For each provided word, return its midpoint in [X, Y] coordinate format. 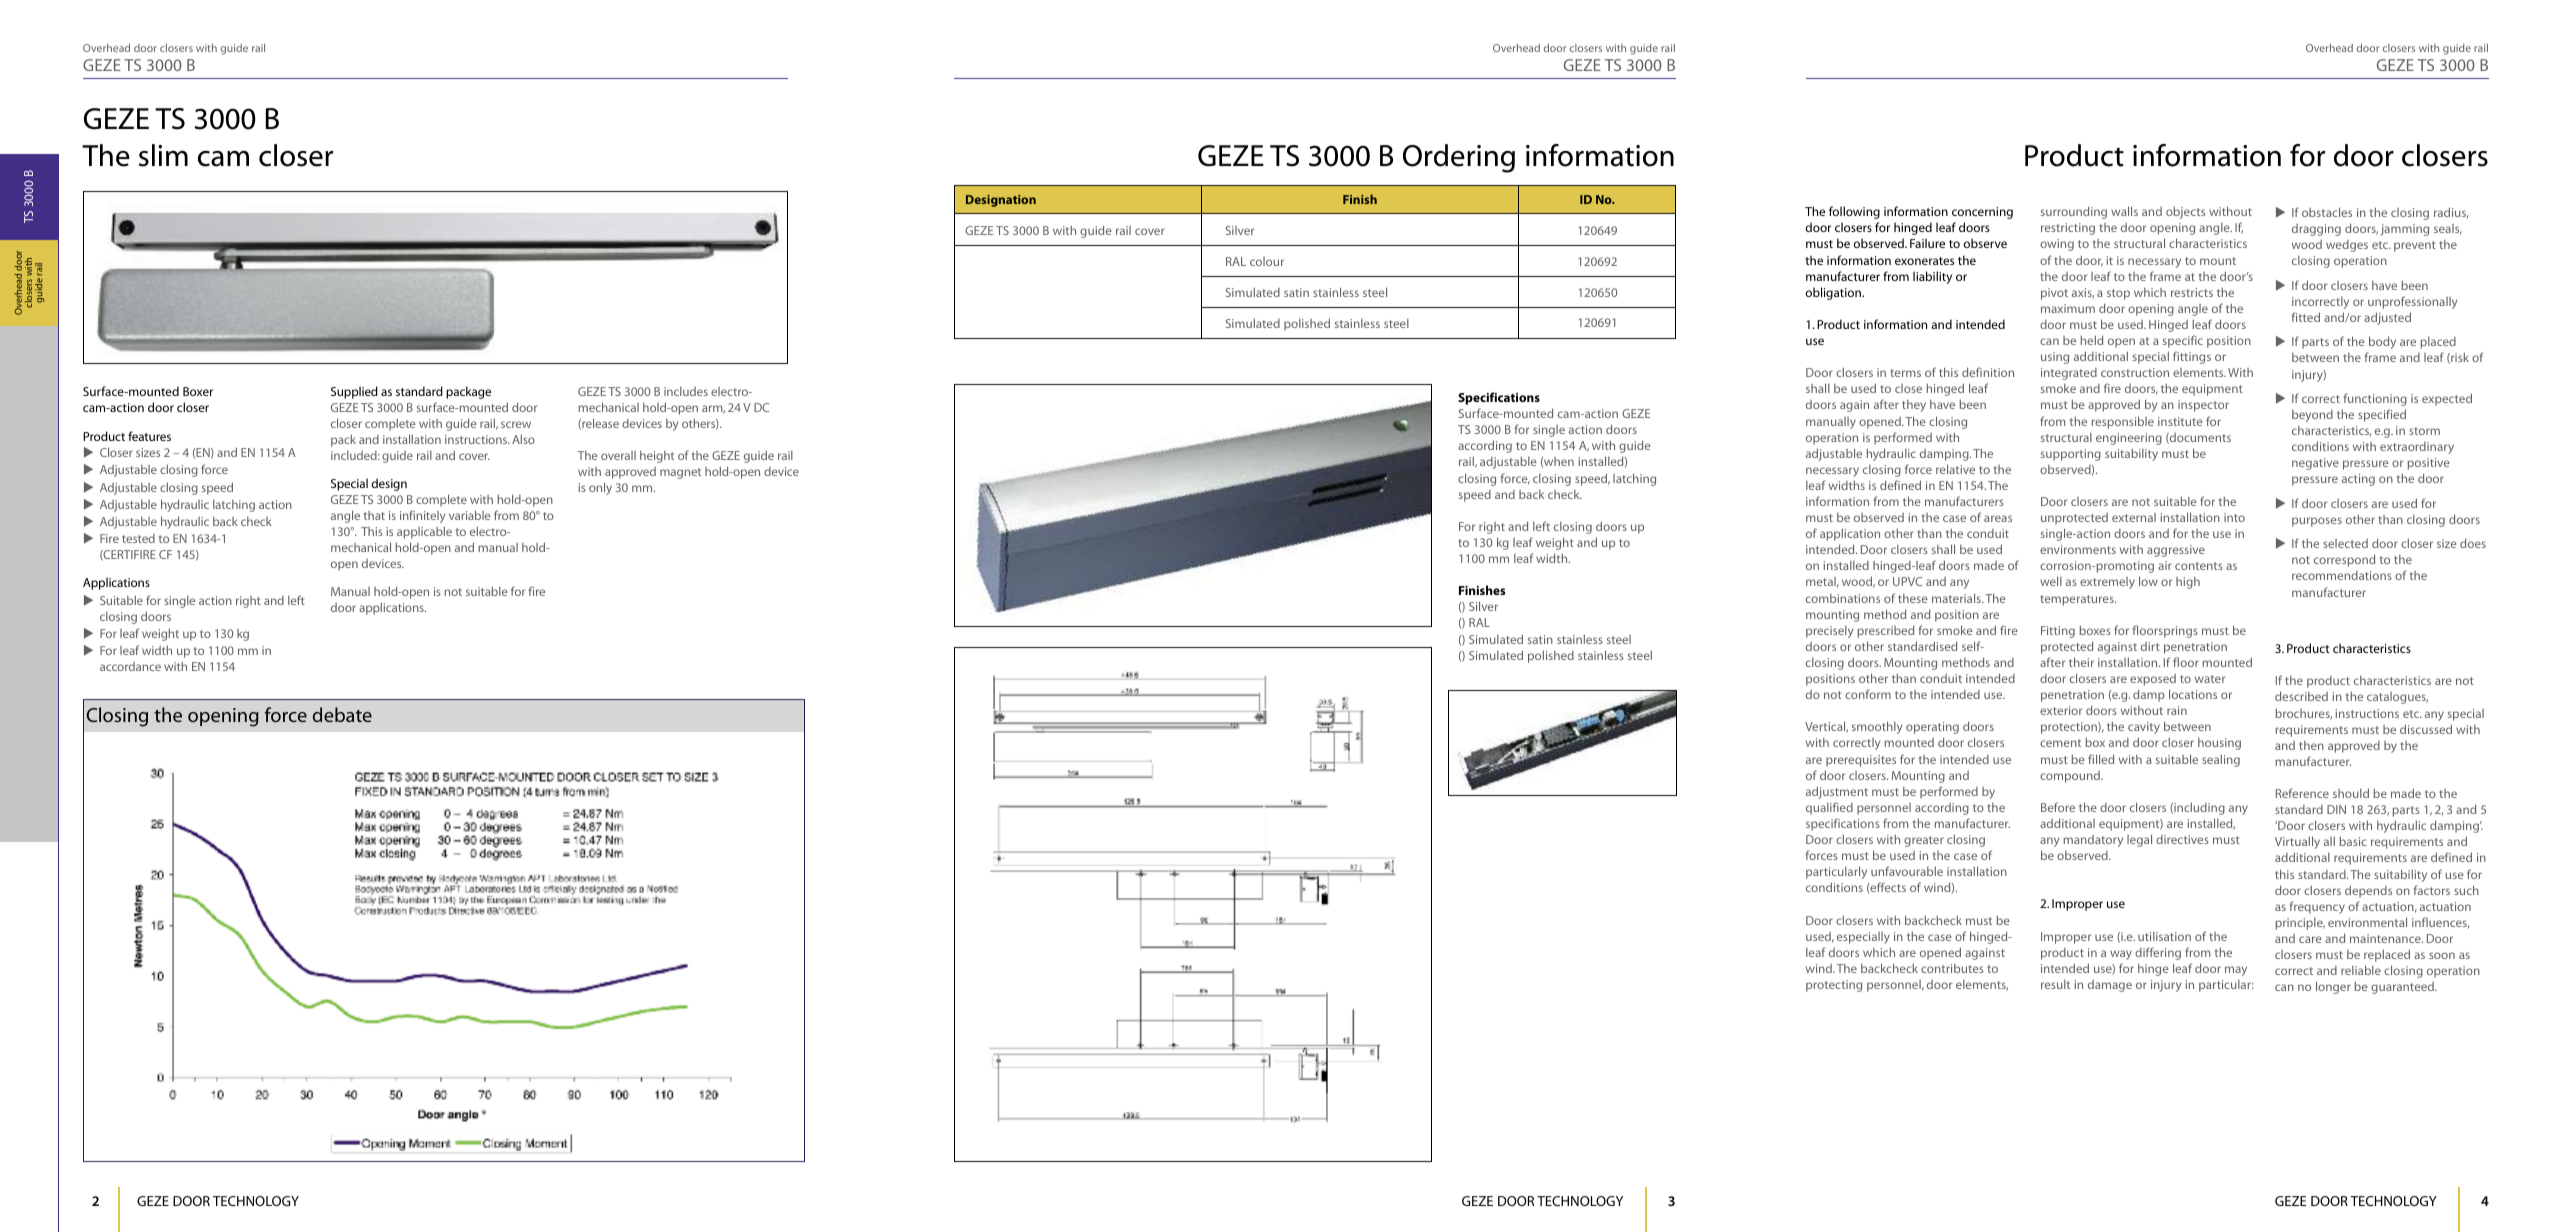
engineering [2129, 439]
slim [163, 155]
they [1914, 406]
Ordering [1459, 158]
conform [1868, 694]
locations [2193, 694]
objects [2185, 212]
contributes [1952, 968]
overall [618, 455]
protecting [1834, 986]
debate [342, 714]
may [2236, 971]
